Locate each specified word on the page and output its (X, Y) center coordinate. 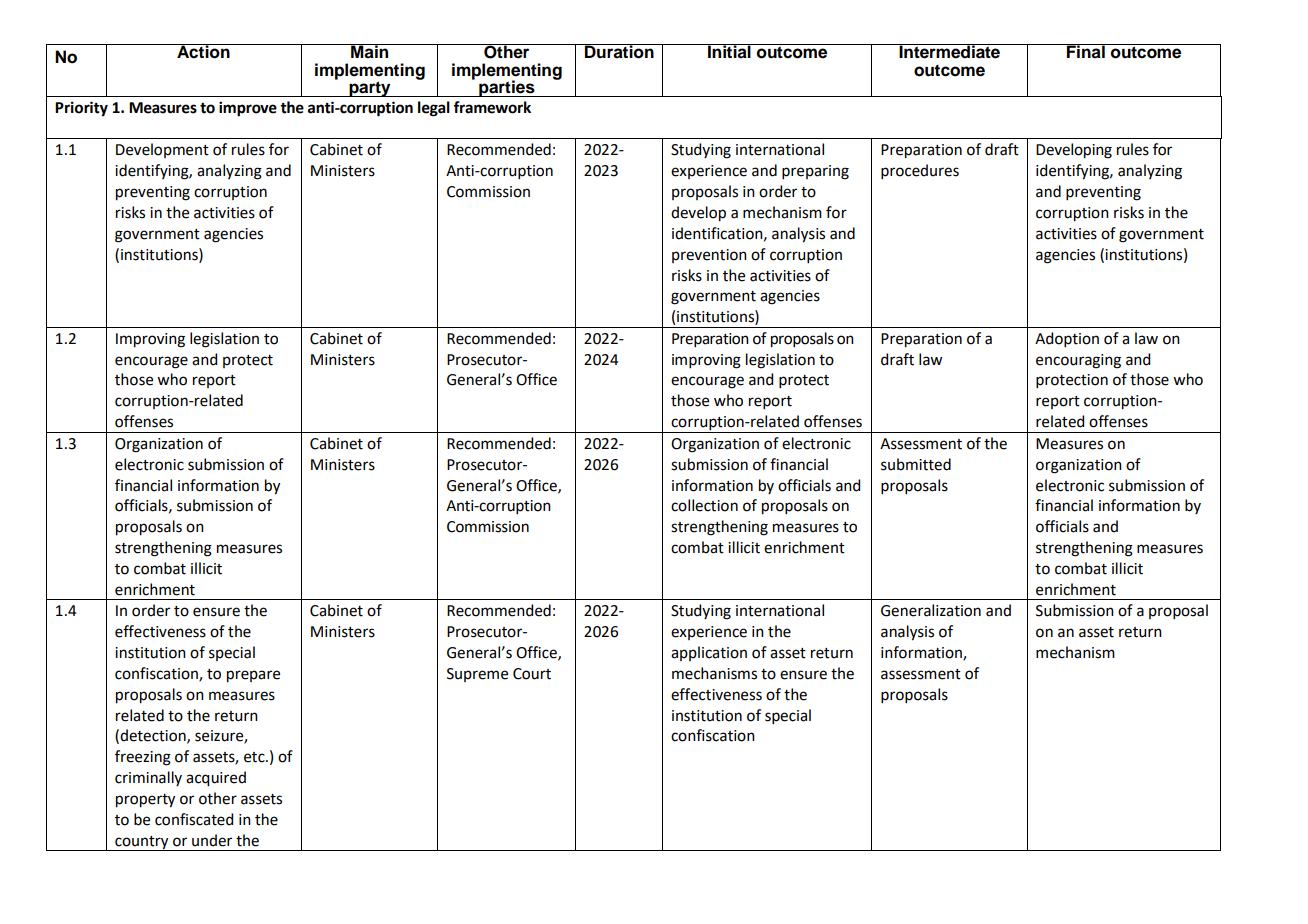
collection (704, 505)
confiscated (194, 819)
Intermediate (950, 51)
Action (203, 51)
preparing (815, 172)
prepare (253, 676)
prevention (709, 256)
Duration (619, 51)
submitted (916, 464)
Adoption (1067, 339)
